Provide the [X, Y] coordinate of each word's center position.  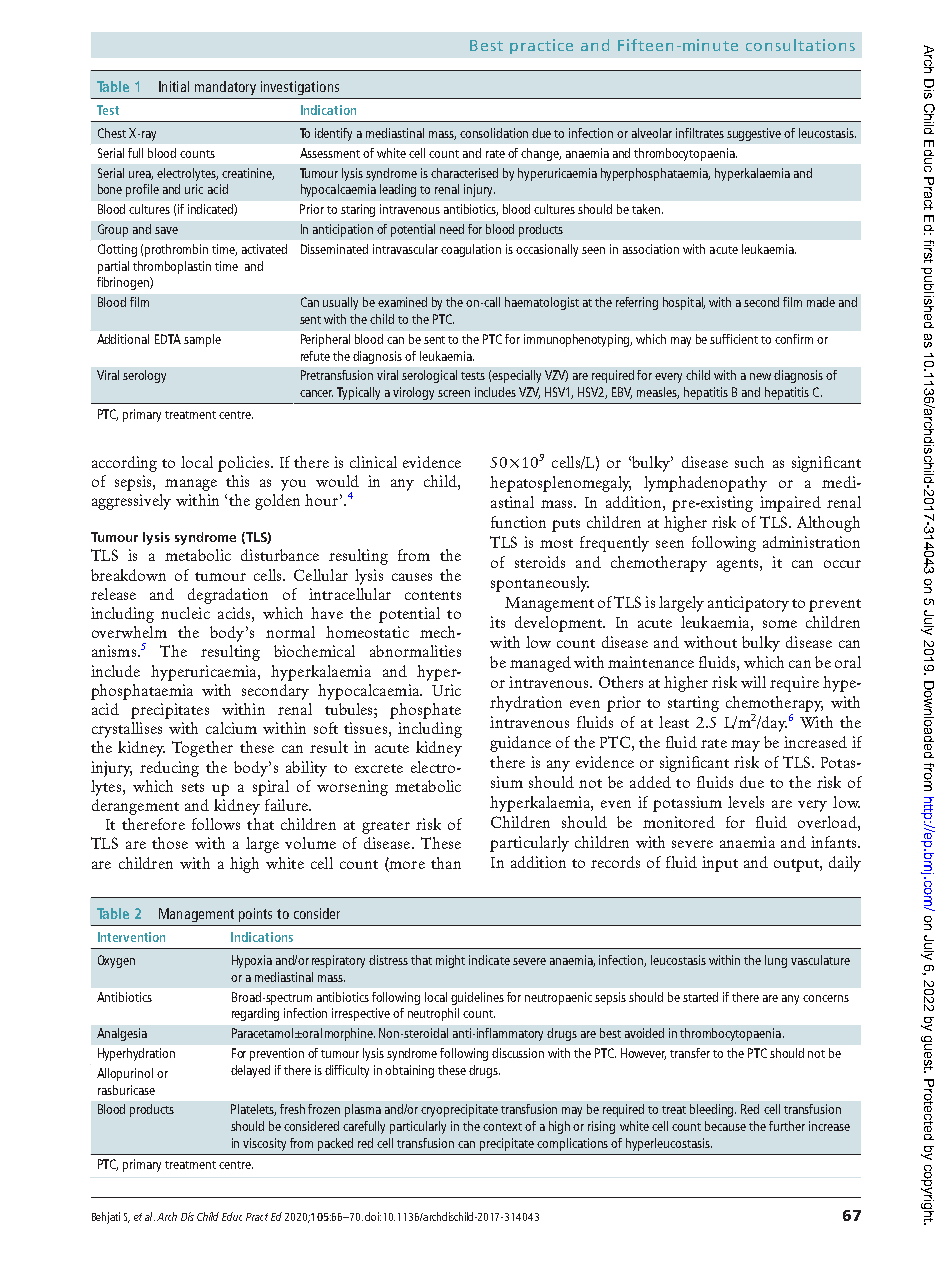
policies [245, 464]
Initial [174, 86]
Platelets [253, 1110]
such [749, 462]
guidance [520, 744]
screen [454, 393]
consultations [800, 45]
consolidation [494, 133]
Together [202, 749]
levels [746, 802]
